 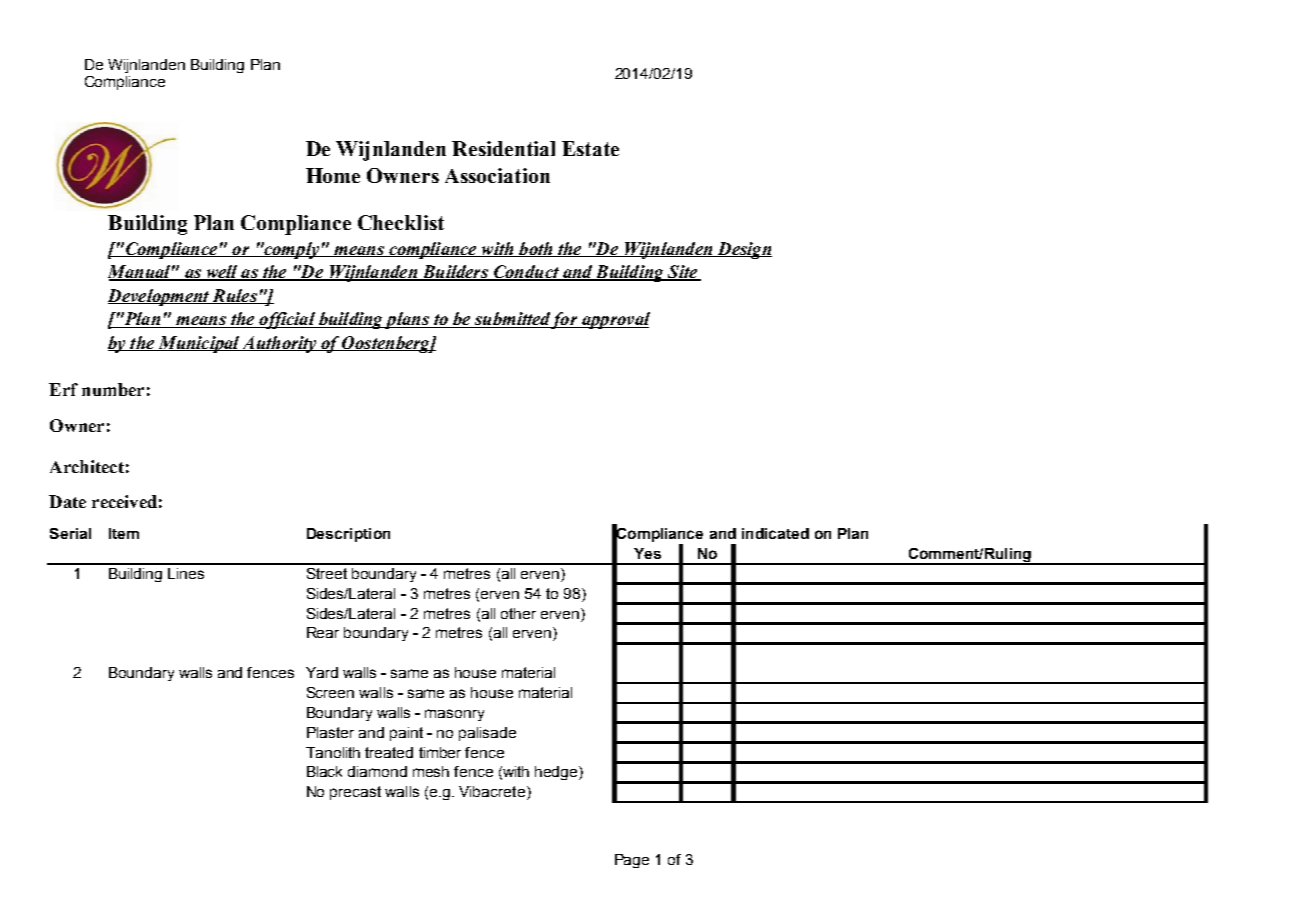 What do you see at coordinates (124, 501) in the document?
I see `received` at bounding box center [124, 501].
